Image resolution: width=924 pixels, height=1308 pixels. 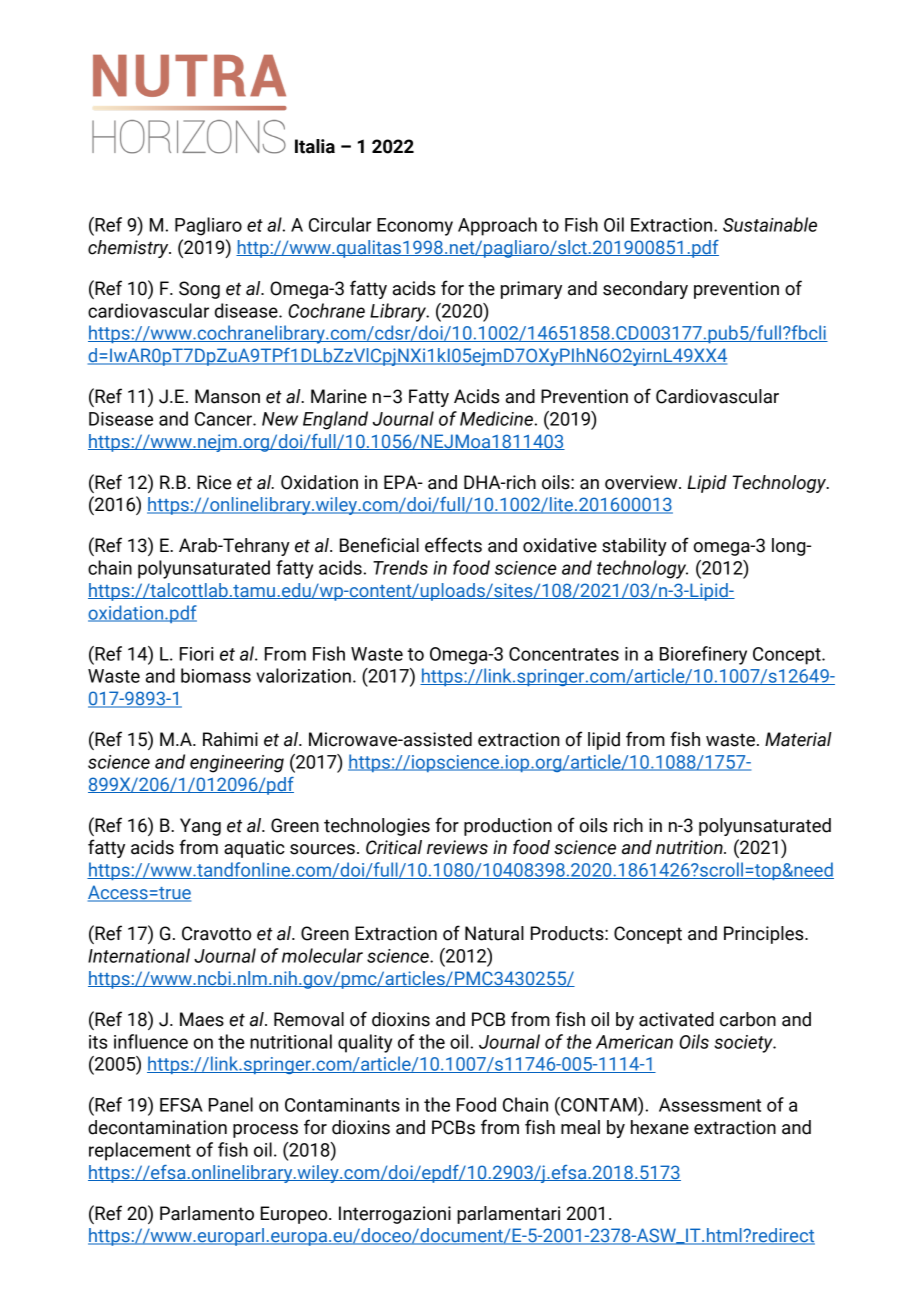 I want to click on Sustainable, so click(x=770, y=224).
